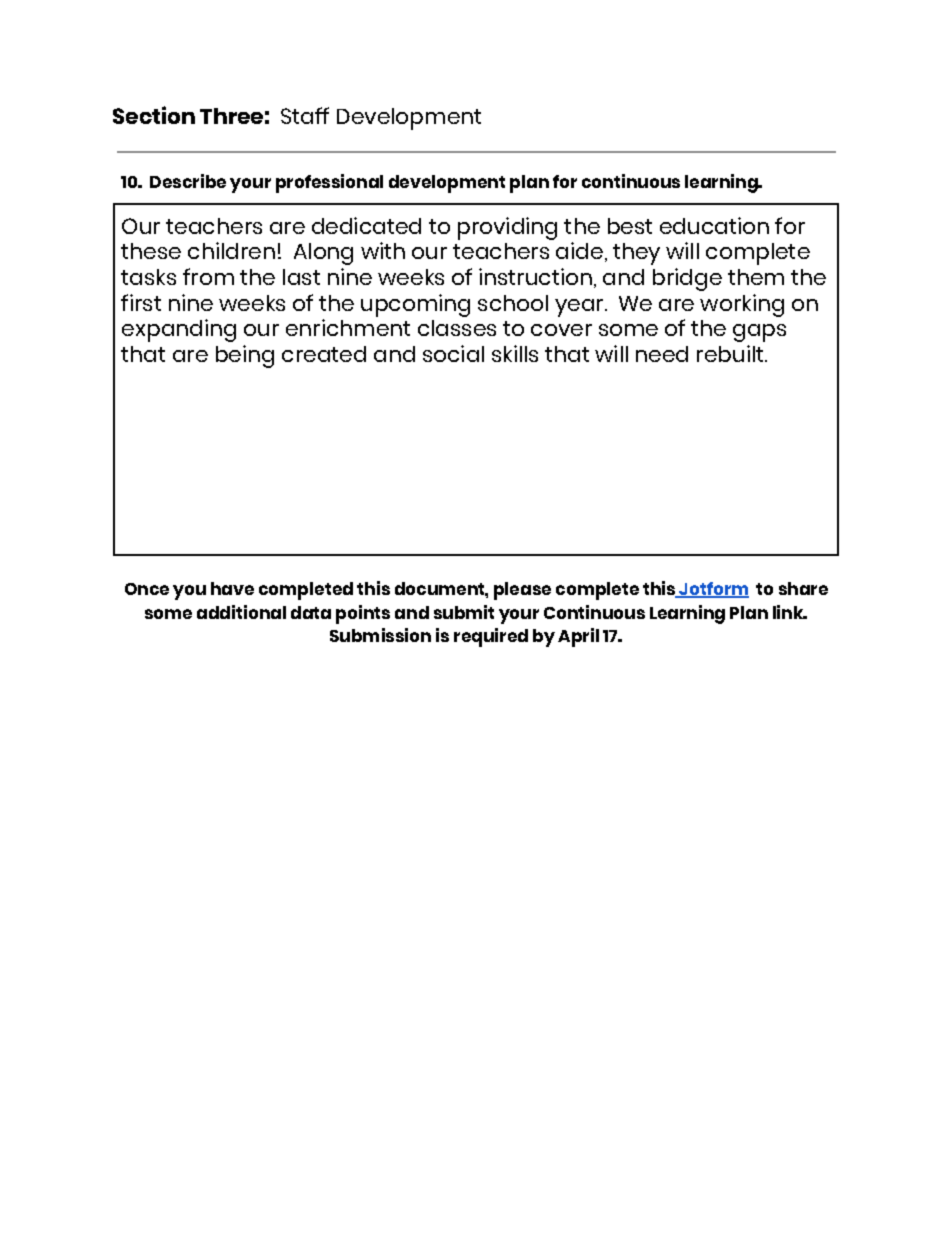  Describe the element at coordinates (507, 228) in the screenshot. I see `providing` at that location.
